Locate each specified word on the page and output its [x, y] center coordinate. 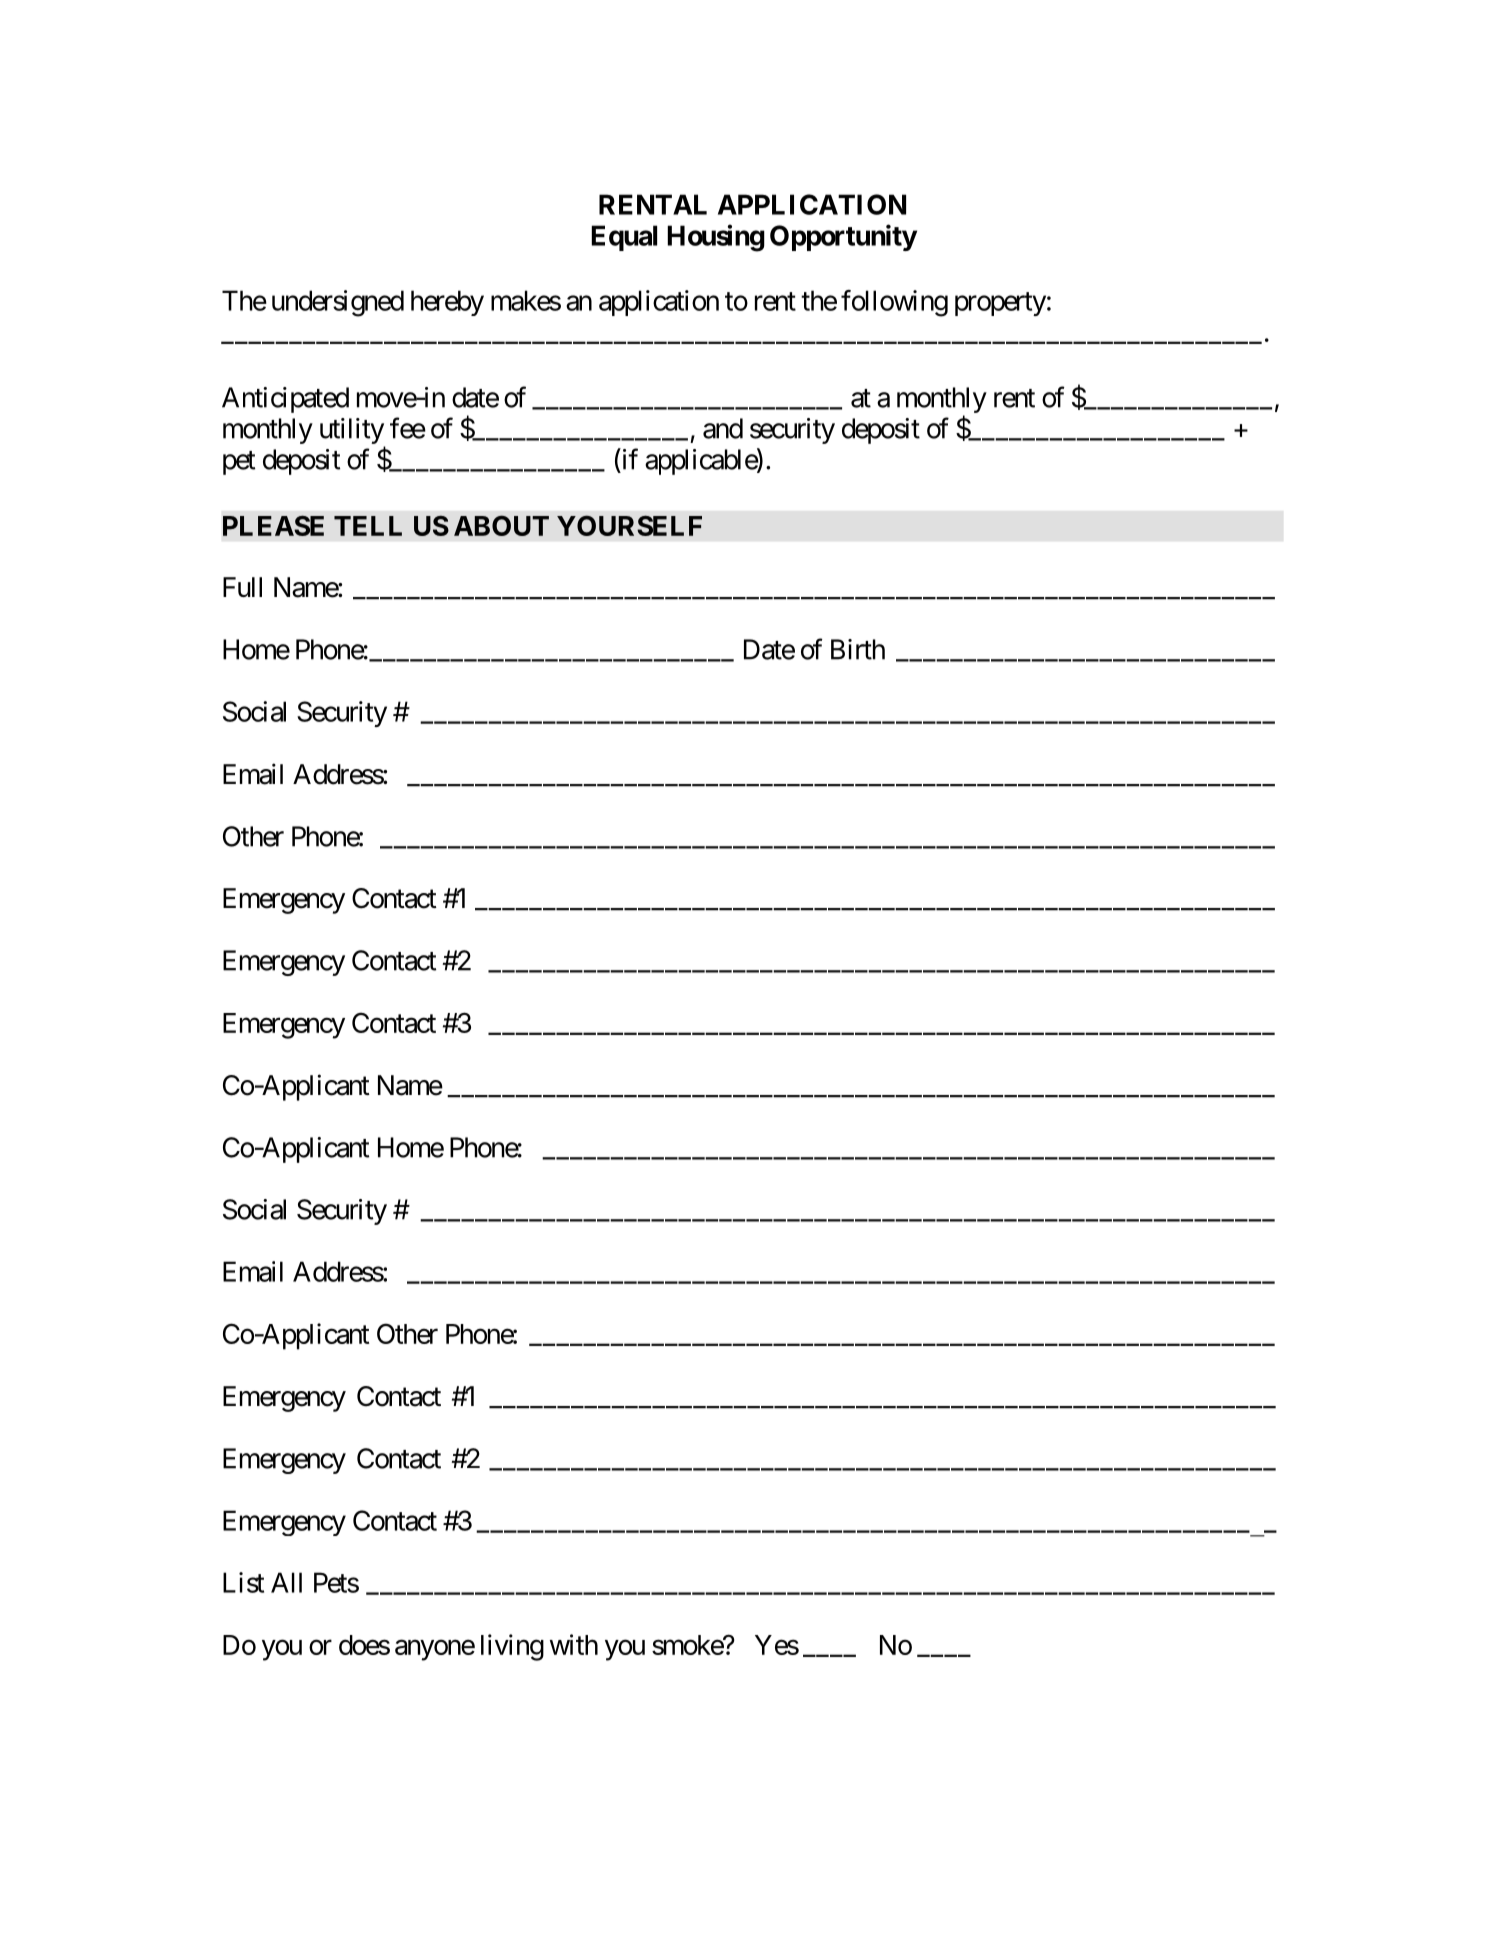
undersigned [338, 303]
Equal [624, 238]
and [723, 428]
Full [242, 587]
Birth [858, 649]
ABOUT [501, 525]
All [286, 1582]
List [243, 1582]
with [574, 1644]
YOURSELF [629, 525]
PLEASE [273, 525]
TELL [368, 526]
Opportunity [843, 237]
